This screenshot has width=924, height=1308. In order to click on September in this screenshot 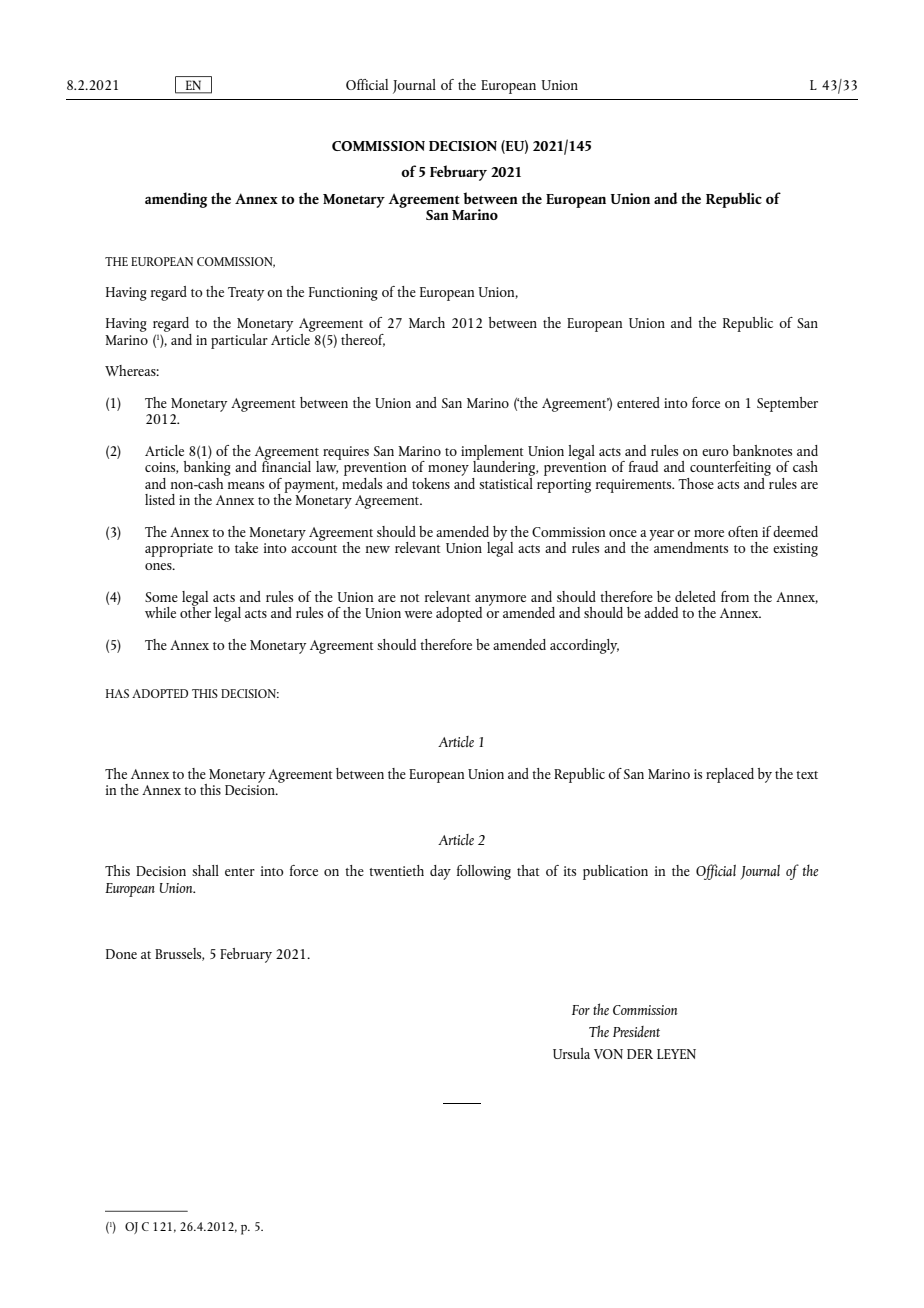, I will do `click(787, 404)`.
